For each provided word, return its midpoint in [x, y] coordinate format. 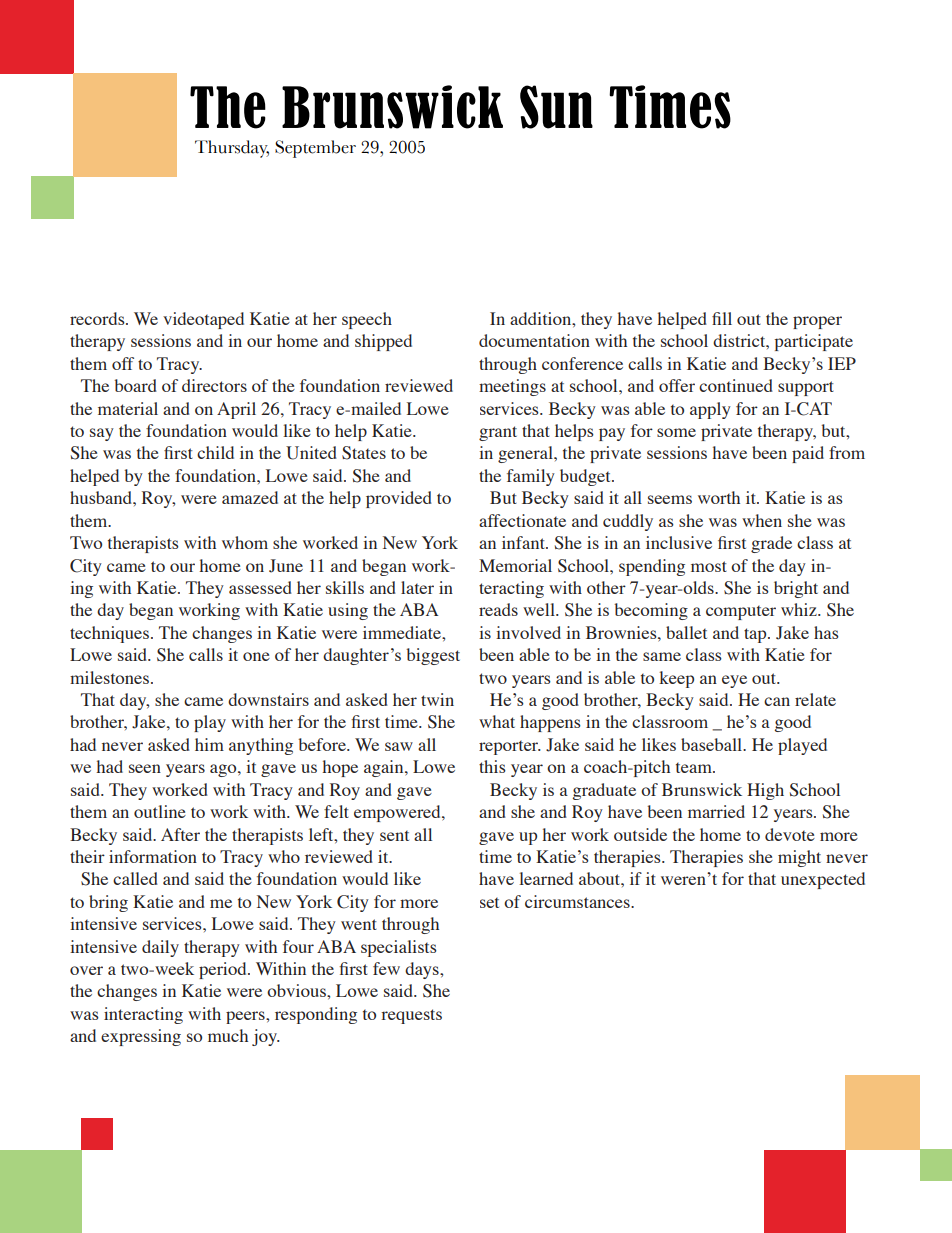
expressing [141, 1037]
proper [817, 322]
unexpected [823, 880]
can [777, 701]
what [497, 721]
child [215, 452]
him [209, 744]
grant [498, 433]
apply [710, 410]
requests [411, 1016]
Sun [556, 107]
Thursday [232, 149]
